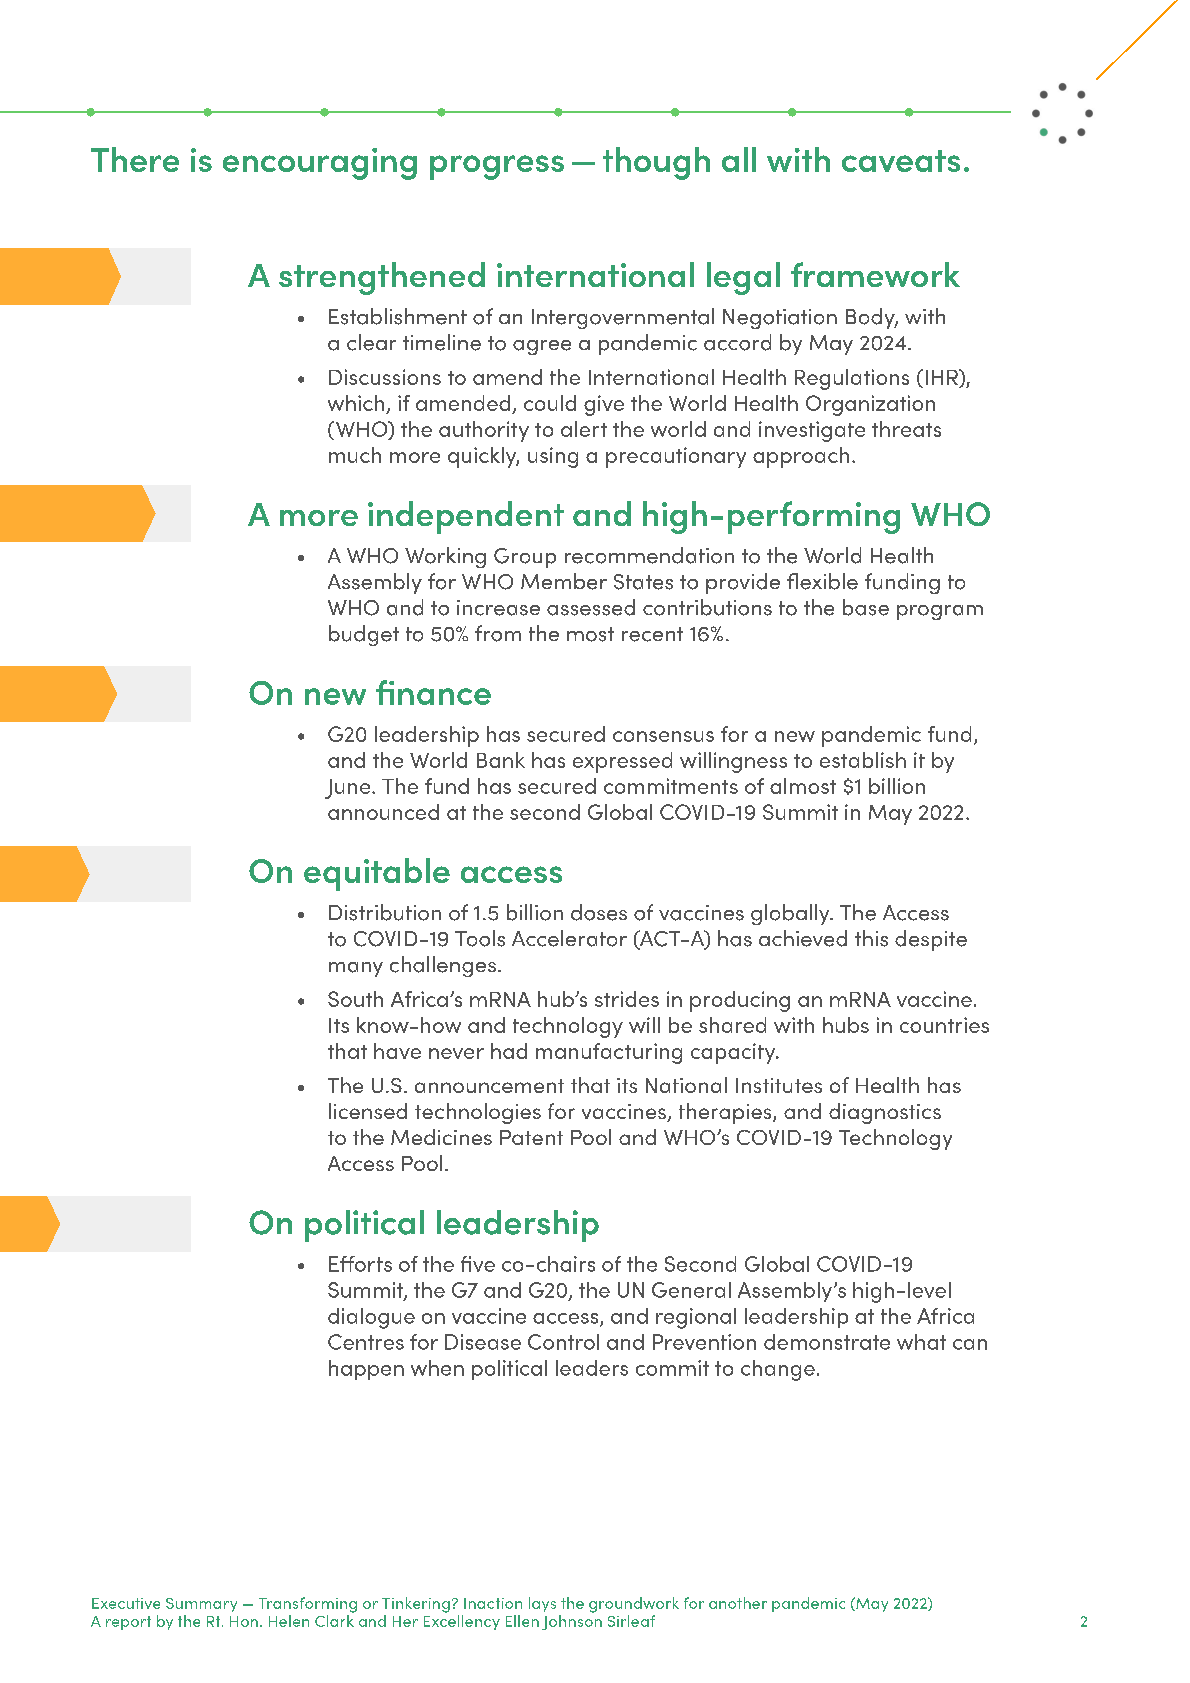 This page has width=1190, height=1683. I want to click on Efforts, so click(360, 1264).
